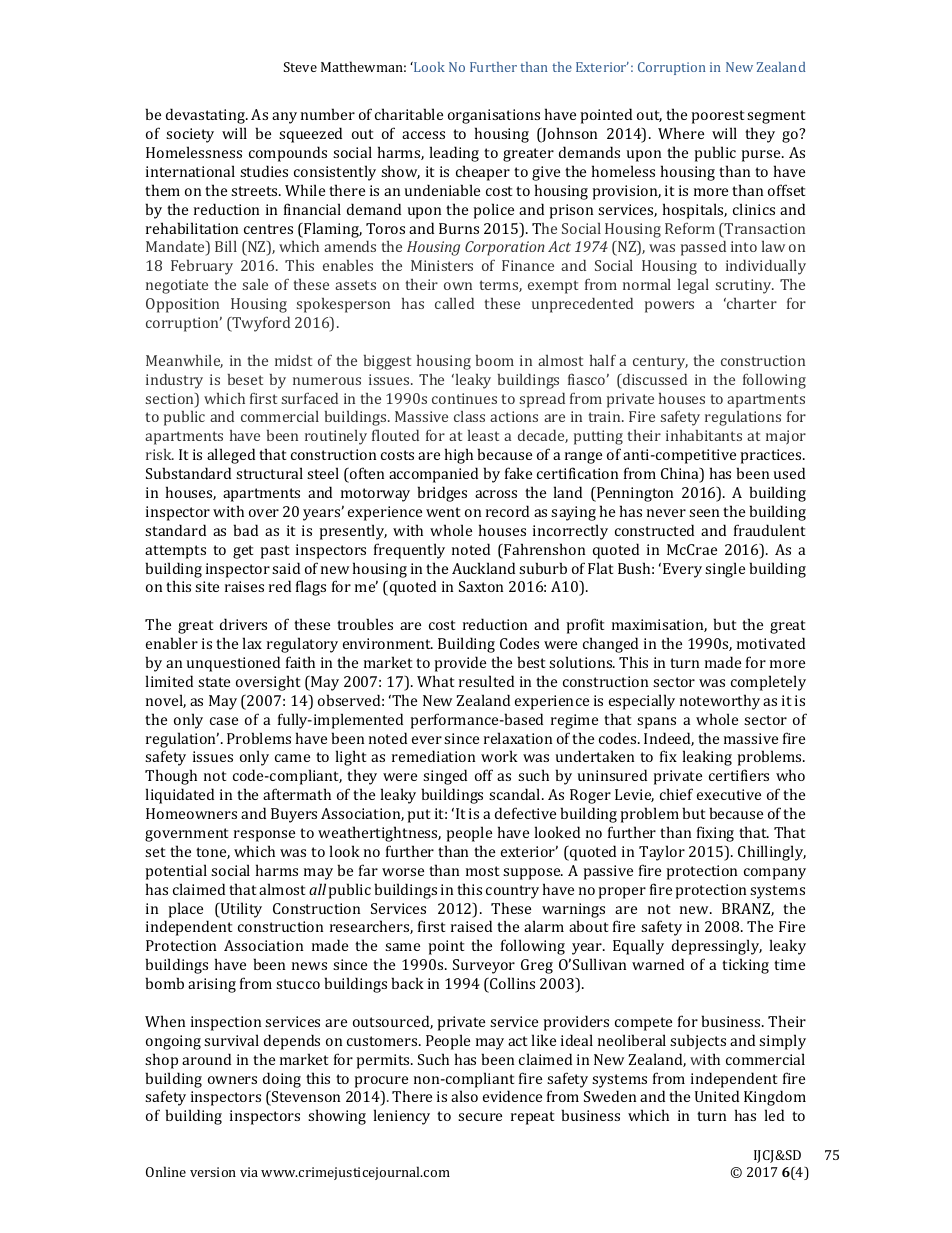 This document has width=952, height=1233. What do you see at coordinates (249, 1172) in the document?
I see `via` at bounding box center [249, 1172].
